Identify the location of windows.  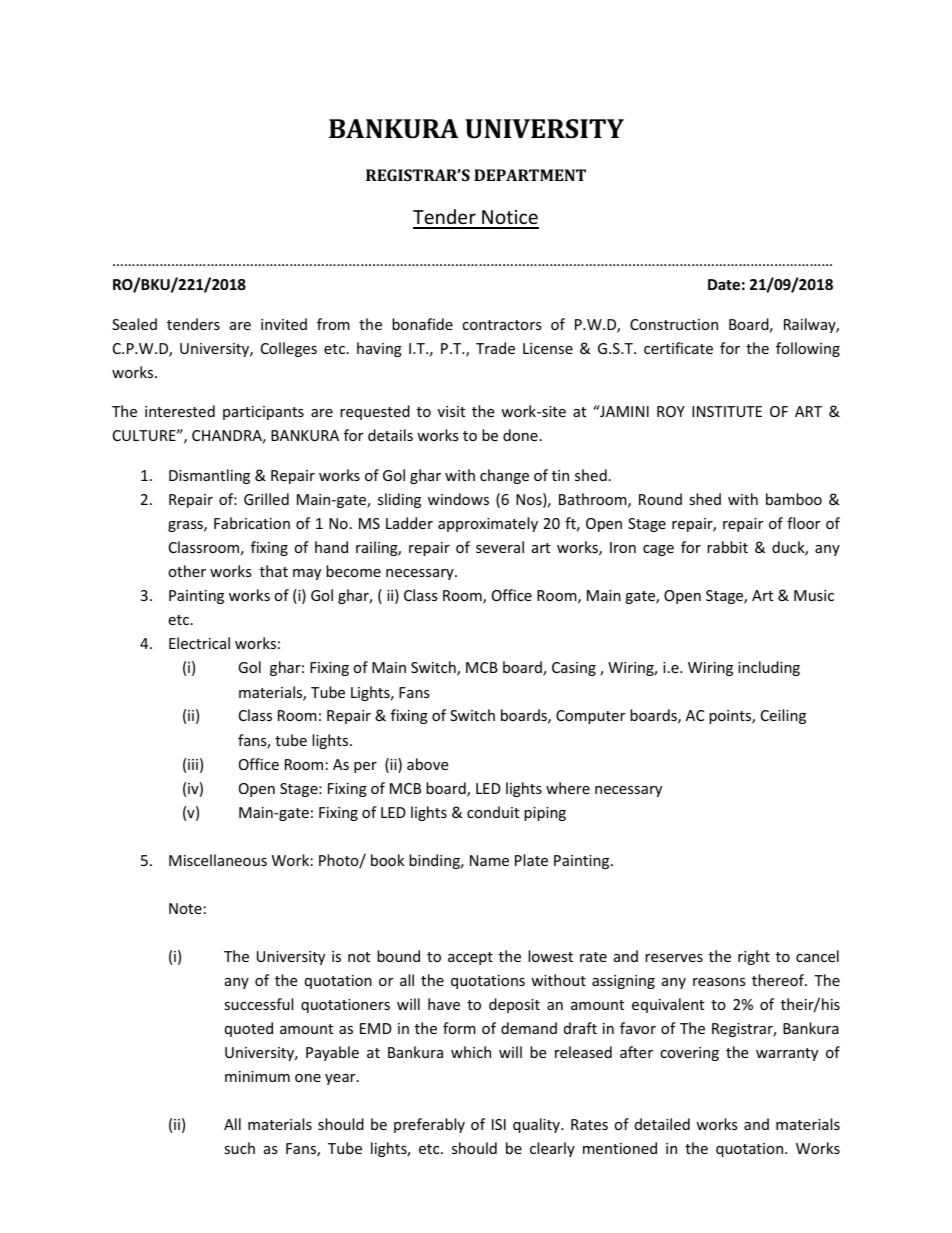
(458, 499).
